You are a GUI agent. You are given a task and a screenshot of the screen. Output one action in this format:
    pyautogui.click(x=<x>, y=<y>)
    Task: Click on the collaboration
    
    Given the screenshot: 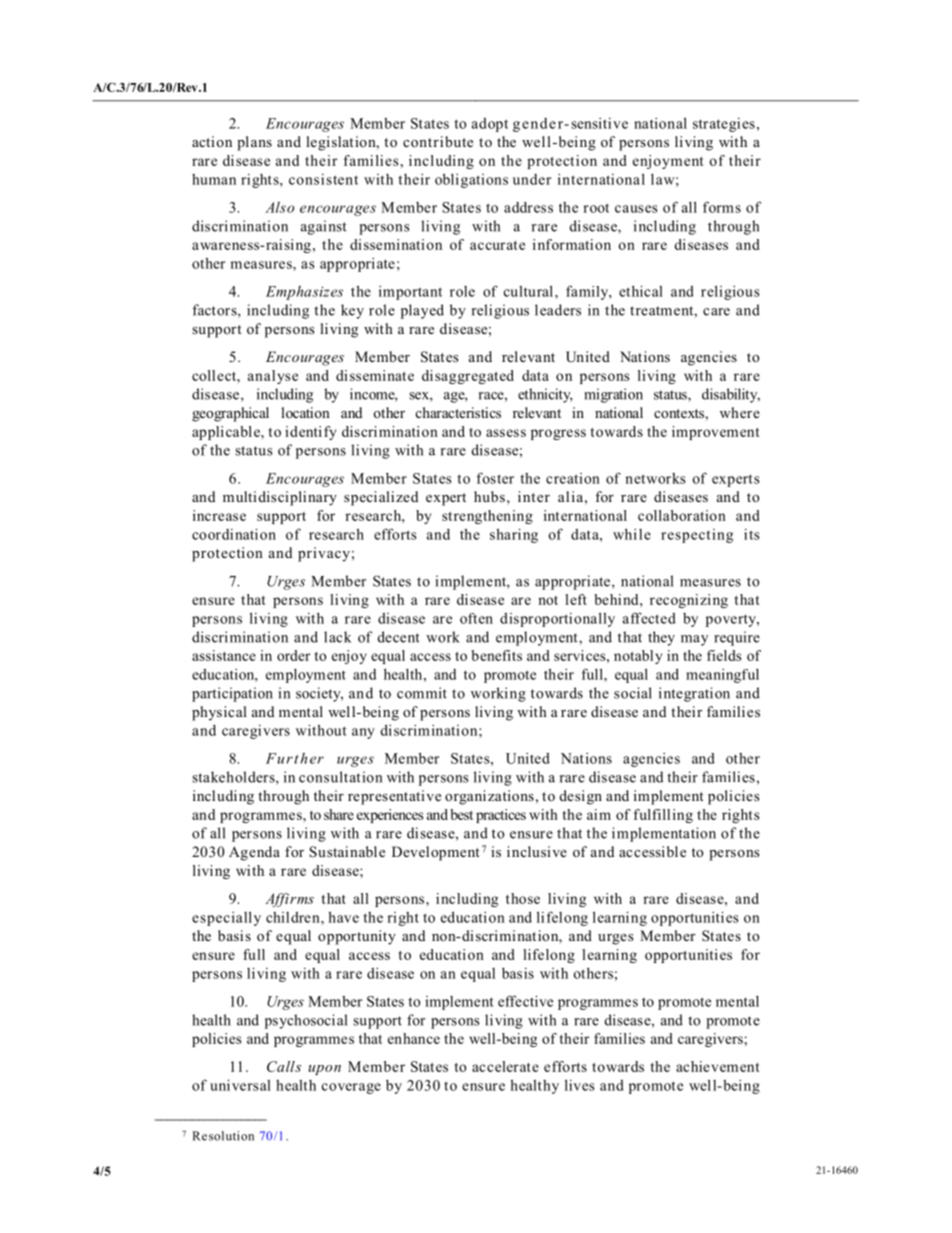 What is the action you would take?
    pyautogui.click(x=682, y=515)
